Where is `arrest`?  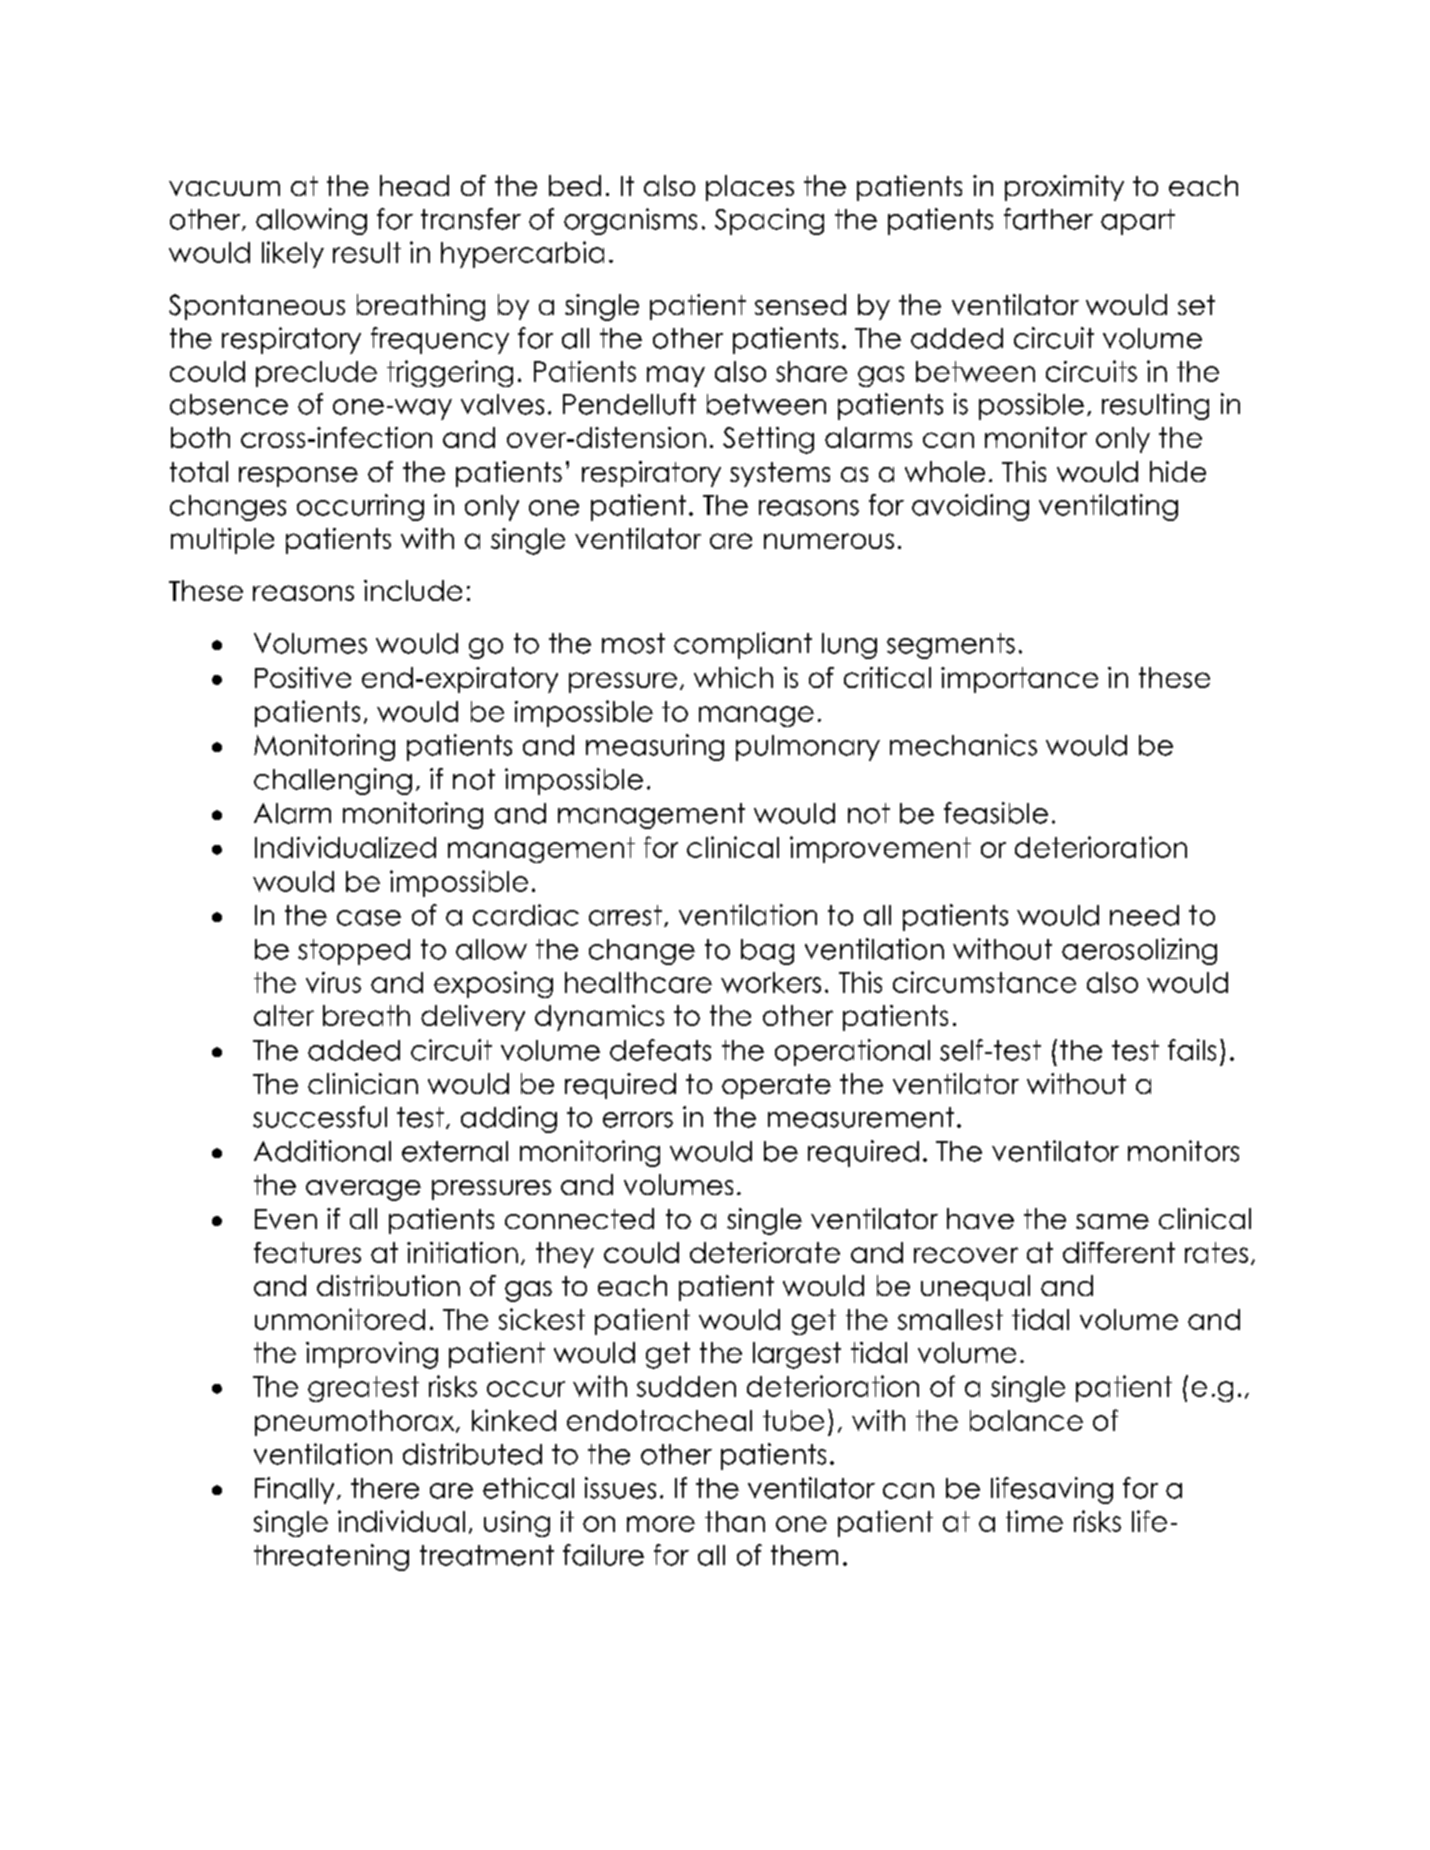
arrest is located at coordinates (625, 915).
